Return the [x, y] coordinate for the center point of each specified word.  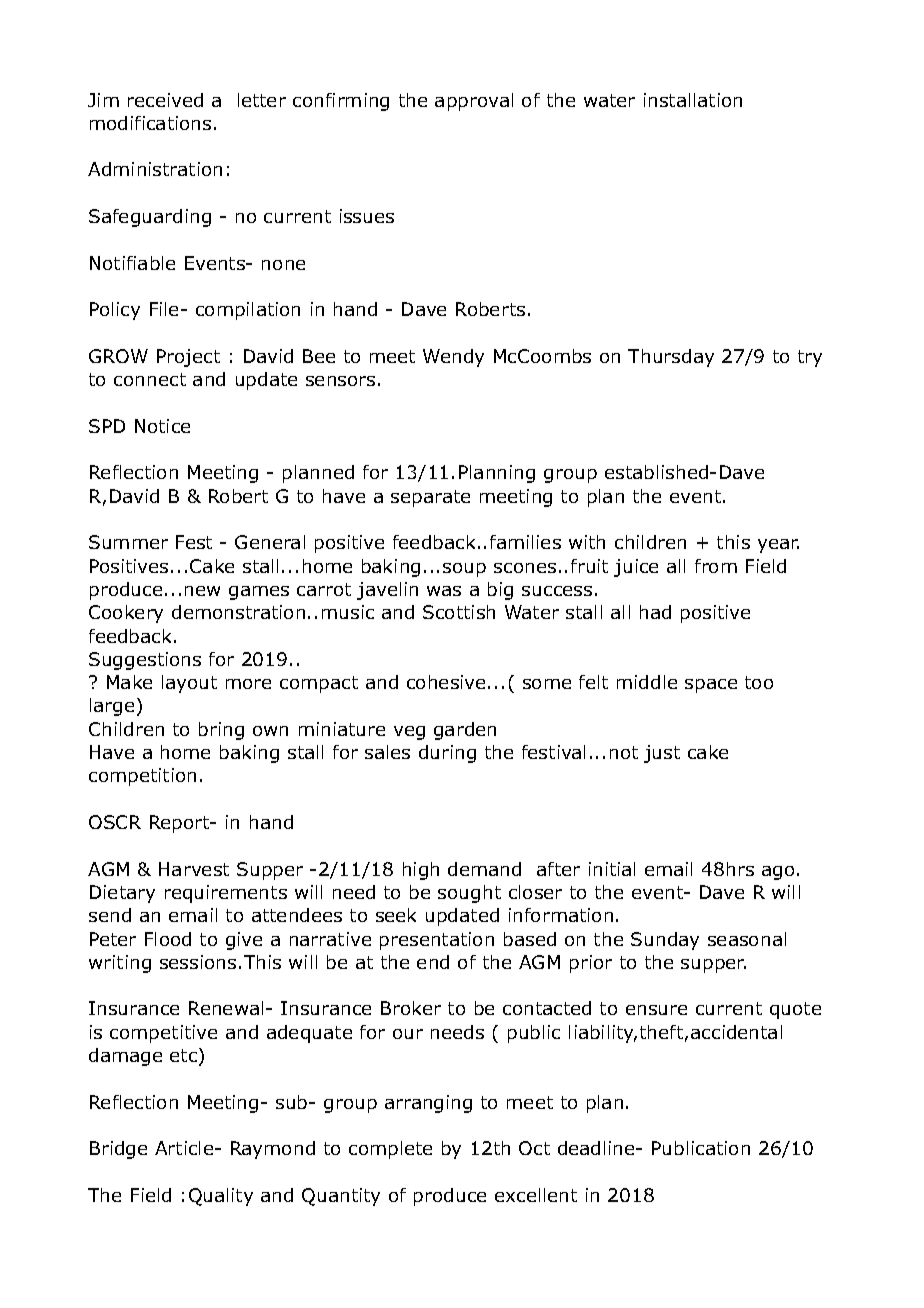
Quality [221, 1197]
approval [474, 102]
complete [390, 1150]
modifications [150, 123]
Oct [534, 1148]
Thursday [671, 358]
